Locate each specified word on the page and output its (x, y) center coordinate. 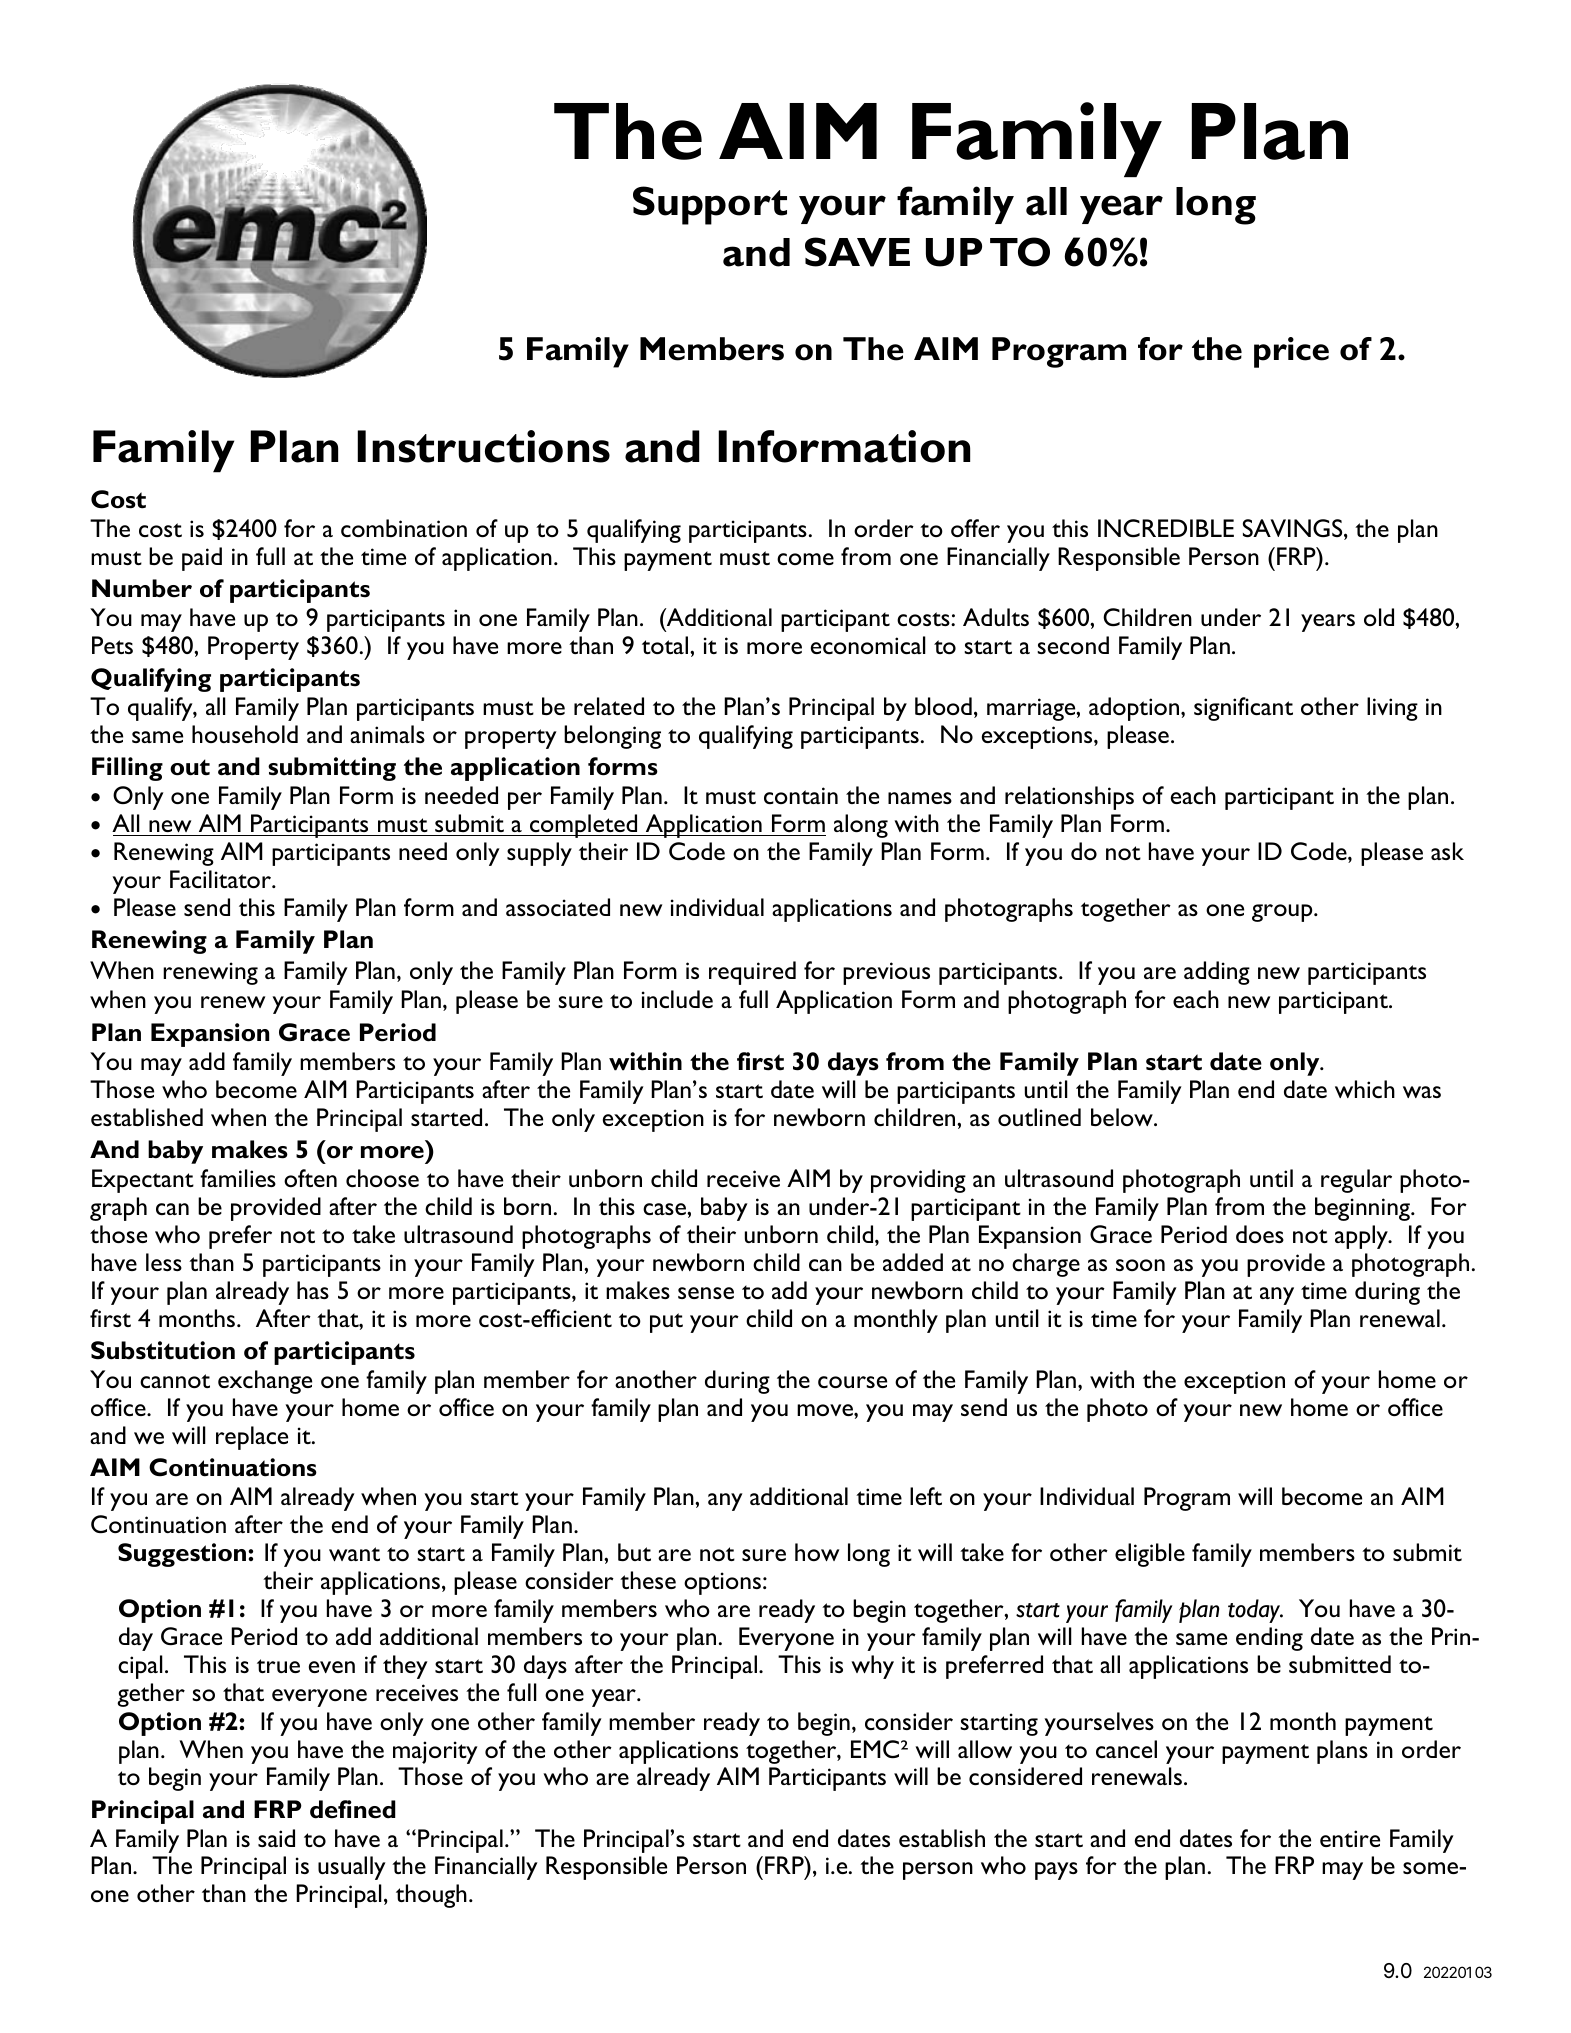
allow (985, 1749)
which (1365, 1089)
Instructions (483, 446)
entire (1350, 1838)
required (752, 973)
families (238, 1178)
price (1291, 352)
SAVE (857, 252)
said (276, 1838)
